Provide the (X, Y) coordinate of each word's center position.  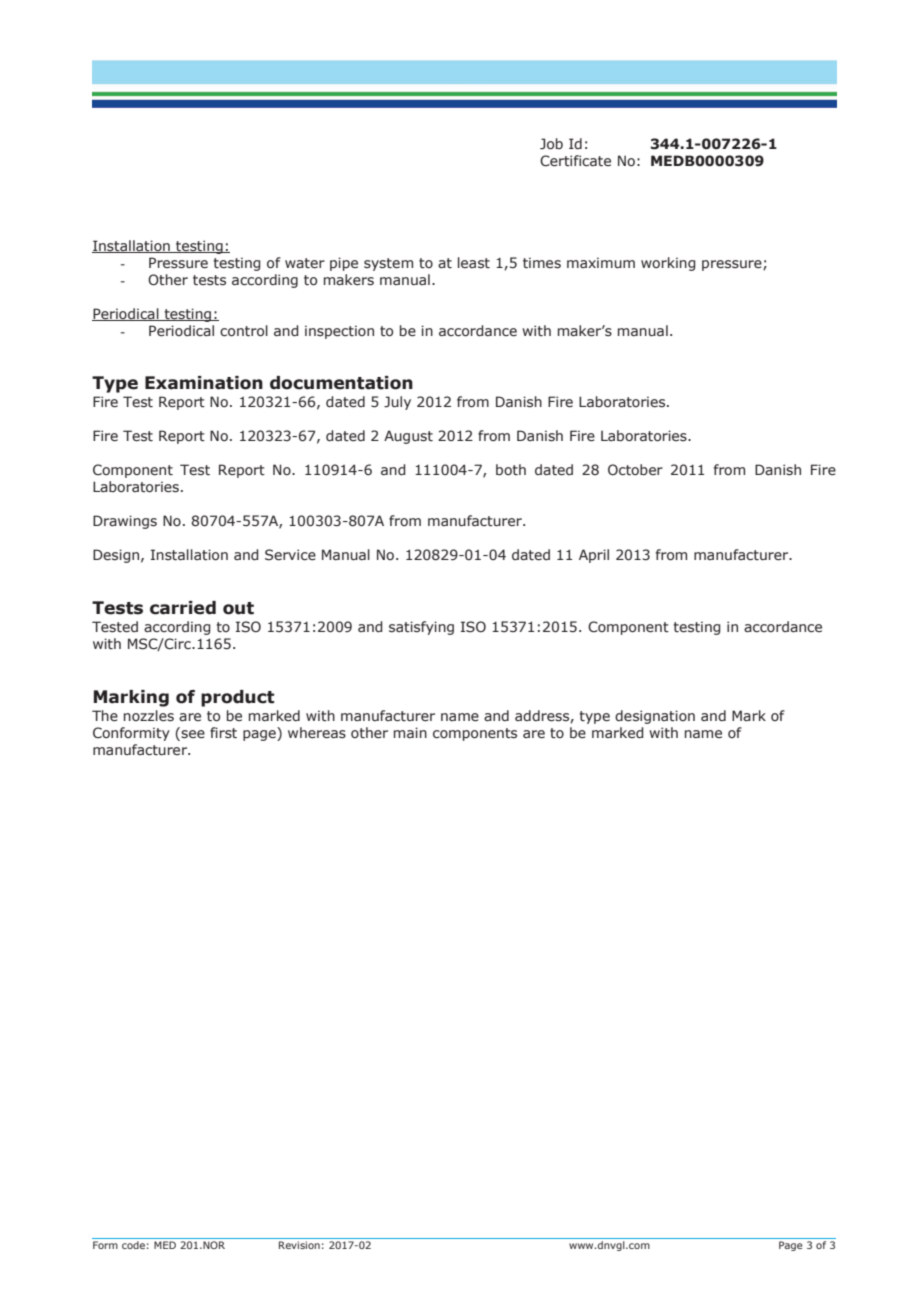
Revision (299, 1245)
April (594, 556)
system (388, 264)
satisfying (421, 628)
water (305, 263)
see (192, 733)
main (410, 732)
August (408, 437)
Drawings (125, 522)
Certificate (575, 161)
